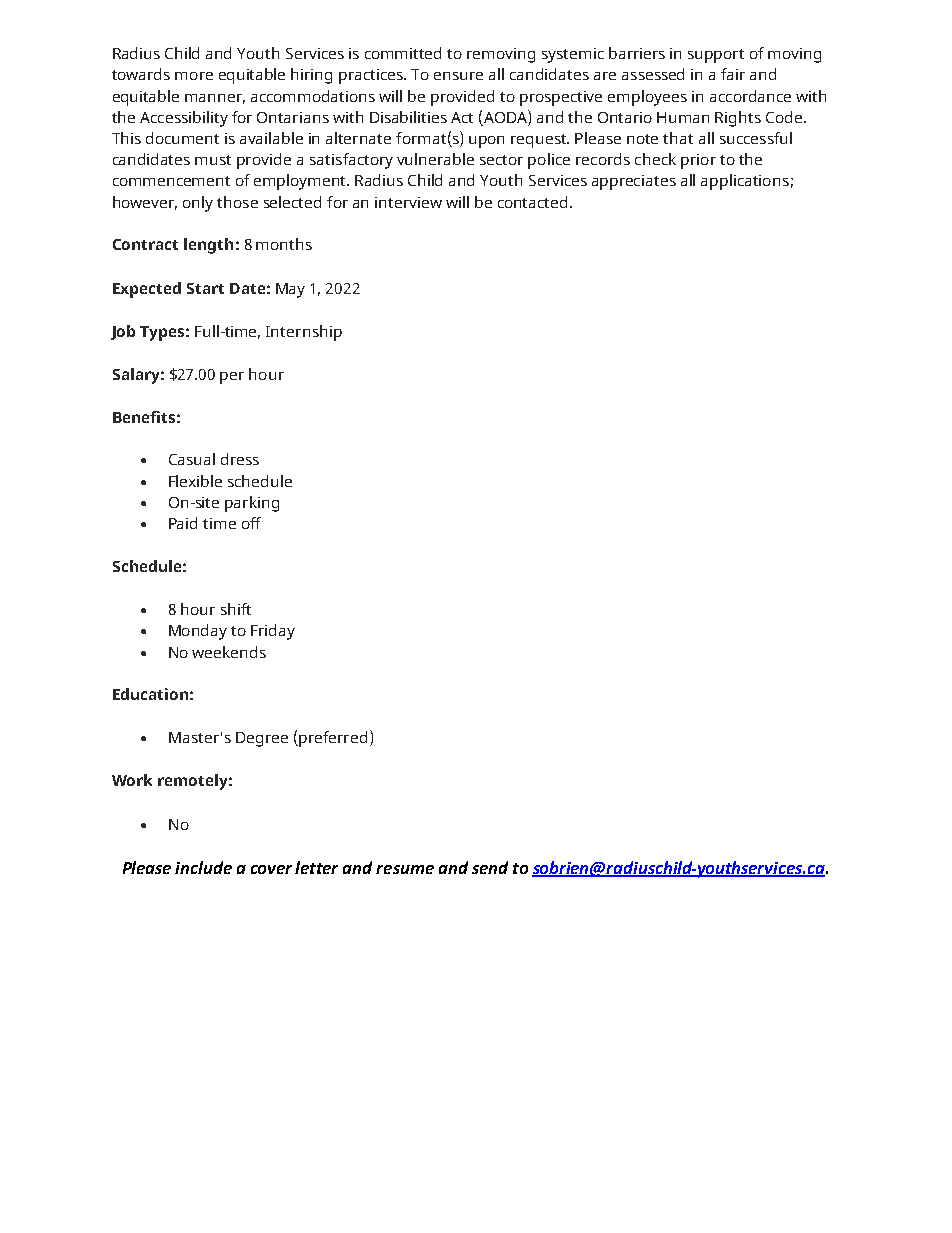 This image has width=952, height=1233. I want to click on Internship, so click(304, 333).
